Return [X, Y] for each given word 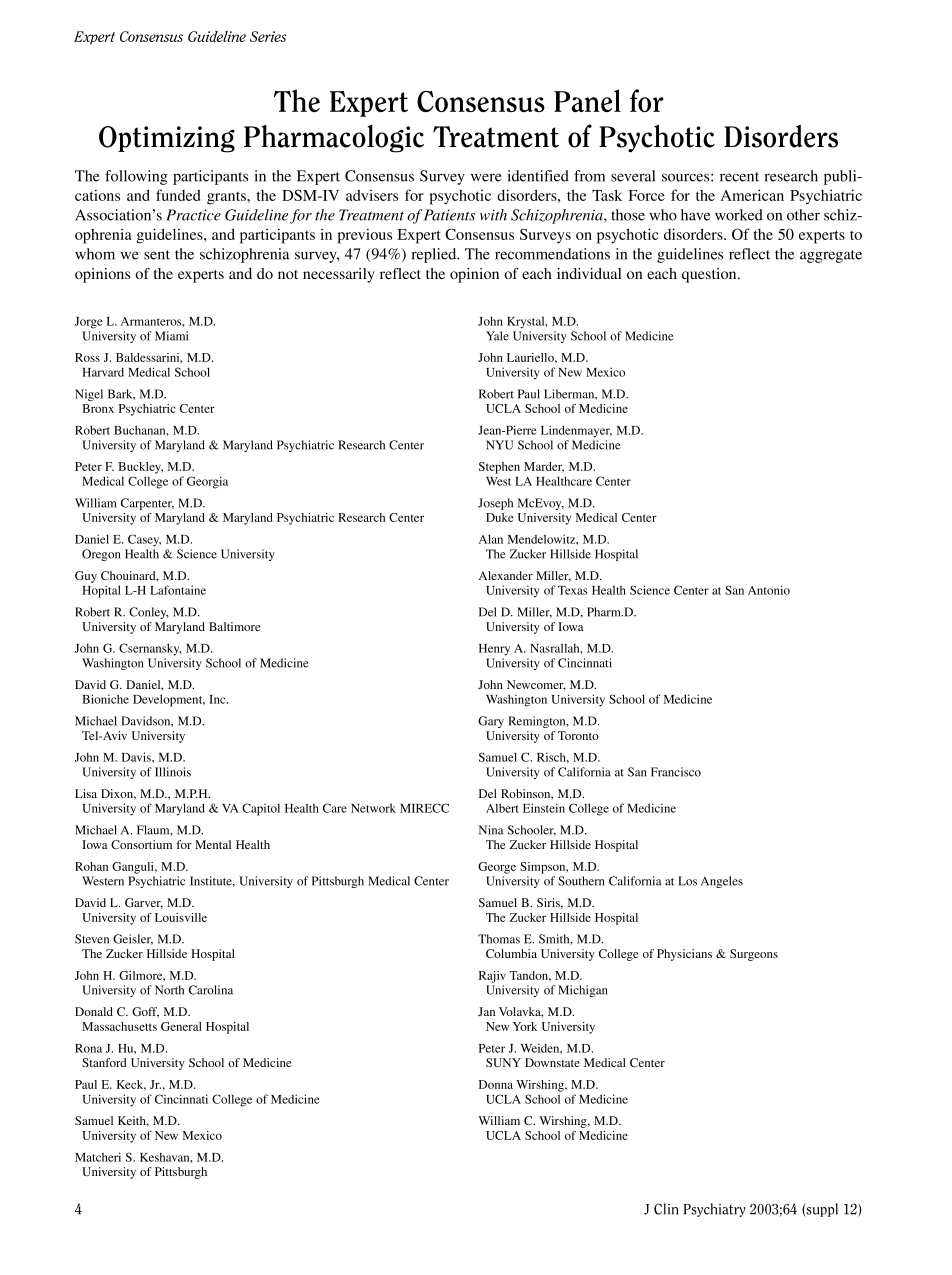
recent [739, 177]
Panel [587, 100]
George [497, 868]
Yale [497, 336]
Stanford [104, 1062]
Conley [149, 613]
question [710, 275]
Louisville [181, 917]
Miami [171, 336]
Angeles [722, 882]
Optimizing [167, 139]
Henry [494, 650]
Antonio [769, 590]
